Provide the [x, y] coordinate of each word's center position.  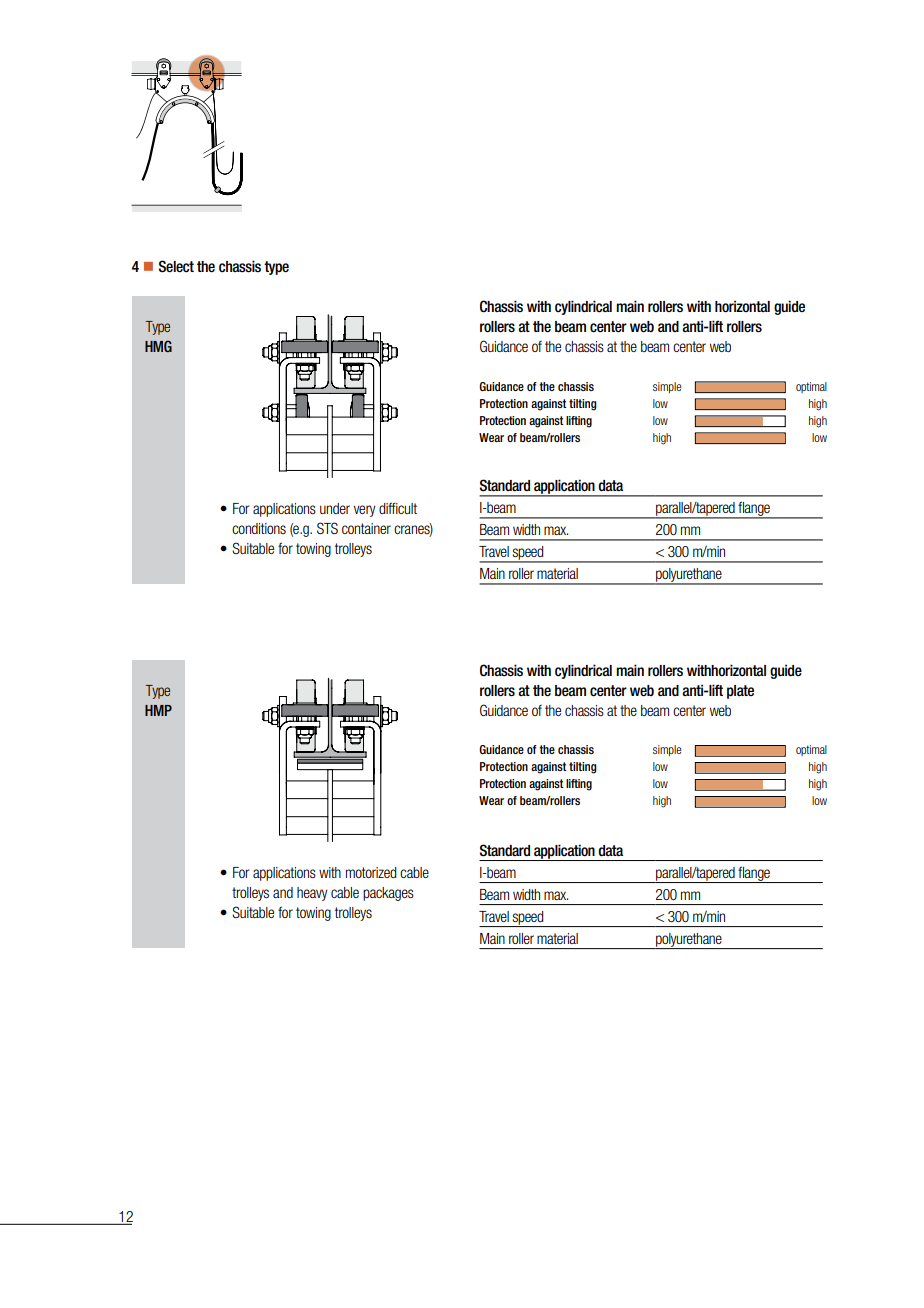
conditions [259, 528]
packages [388, 894]
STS [327, 528]
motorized [371, 872]
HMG [158, 346]
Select [176, 266]
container [366, 528]
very [365, 511]
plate [740, 692]
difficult [398, 508]
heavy [312, 894]
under [335, 508]
